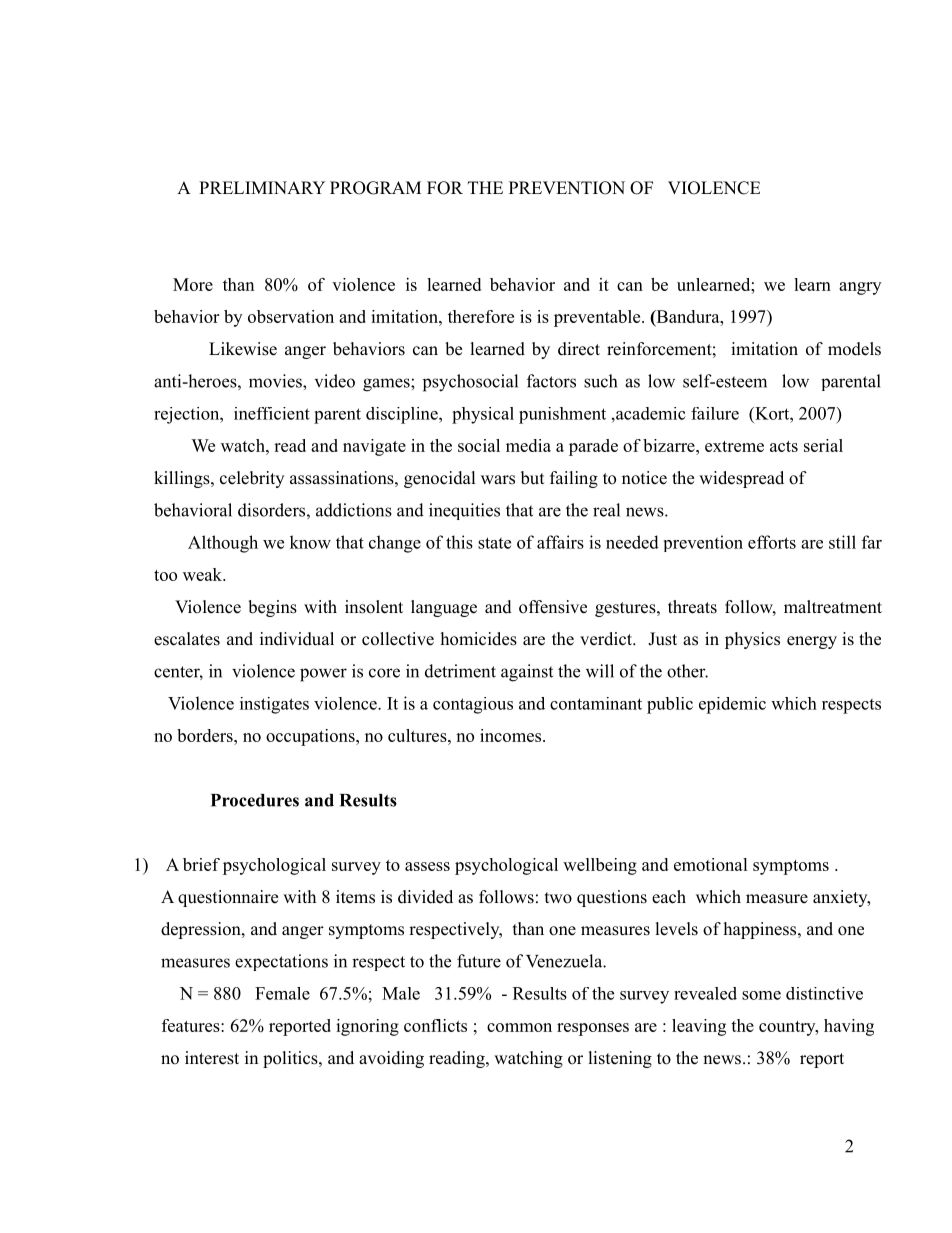 The width and height of the page is (952, 1233). What do you see at coordinates (860, 288) in the page?
I see `angry` at bounding box center [860, 288].
